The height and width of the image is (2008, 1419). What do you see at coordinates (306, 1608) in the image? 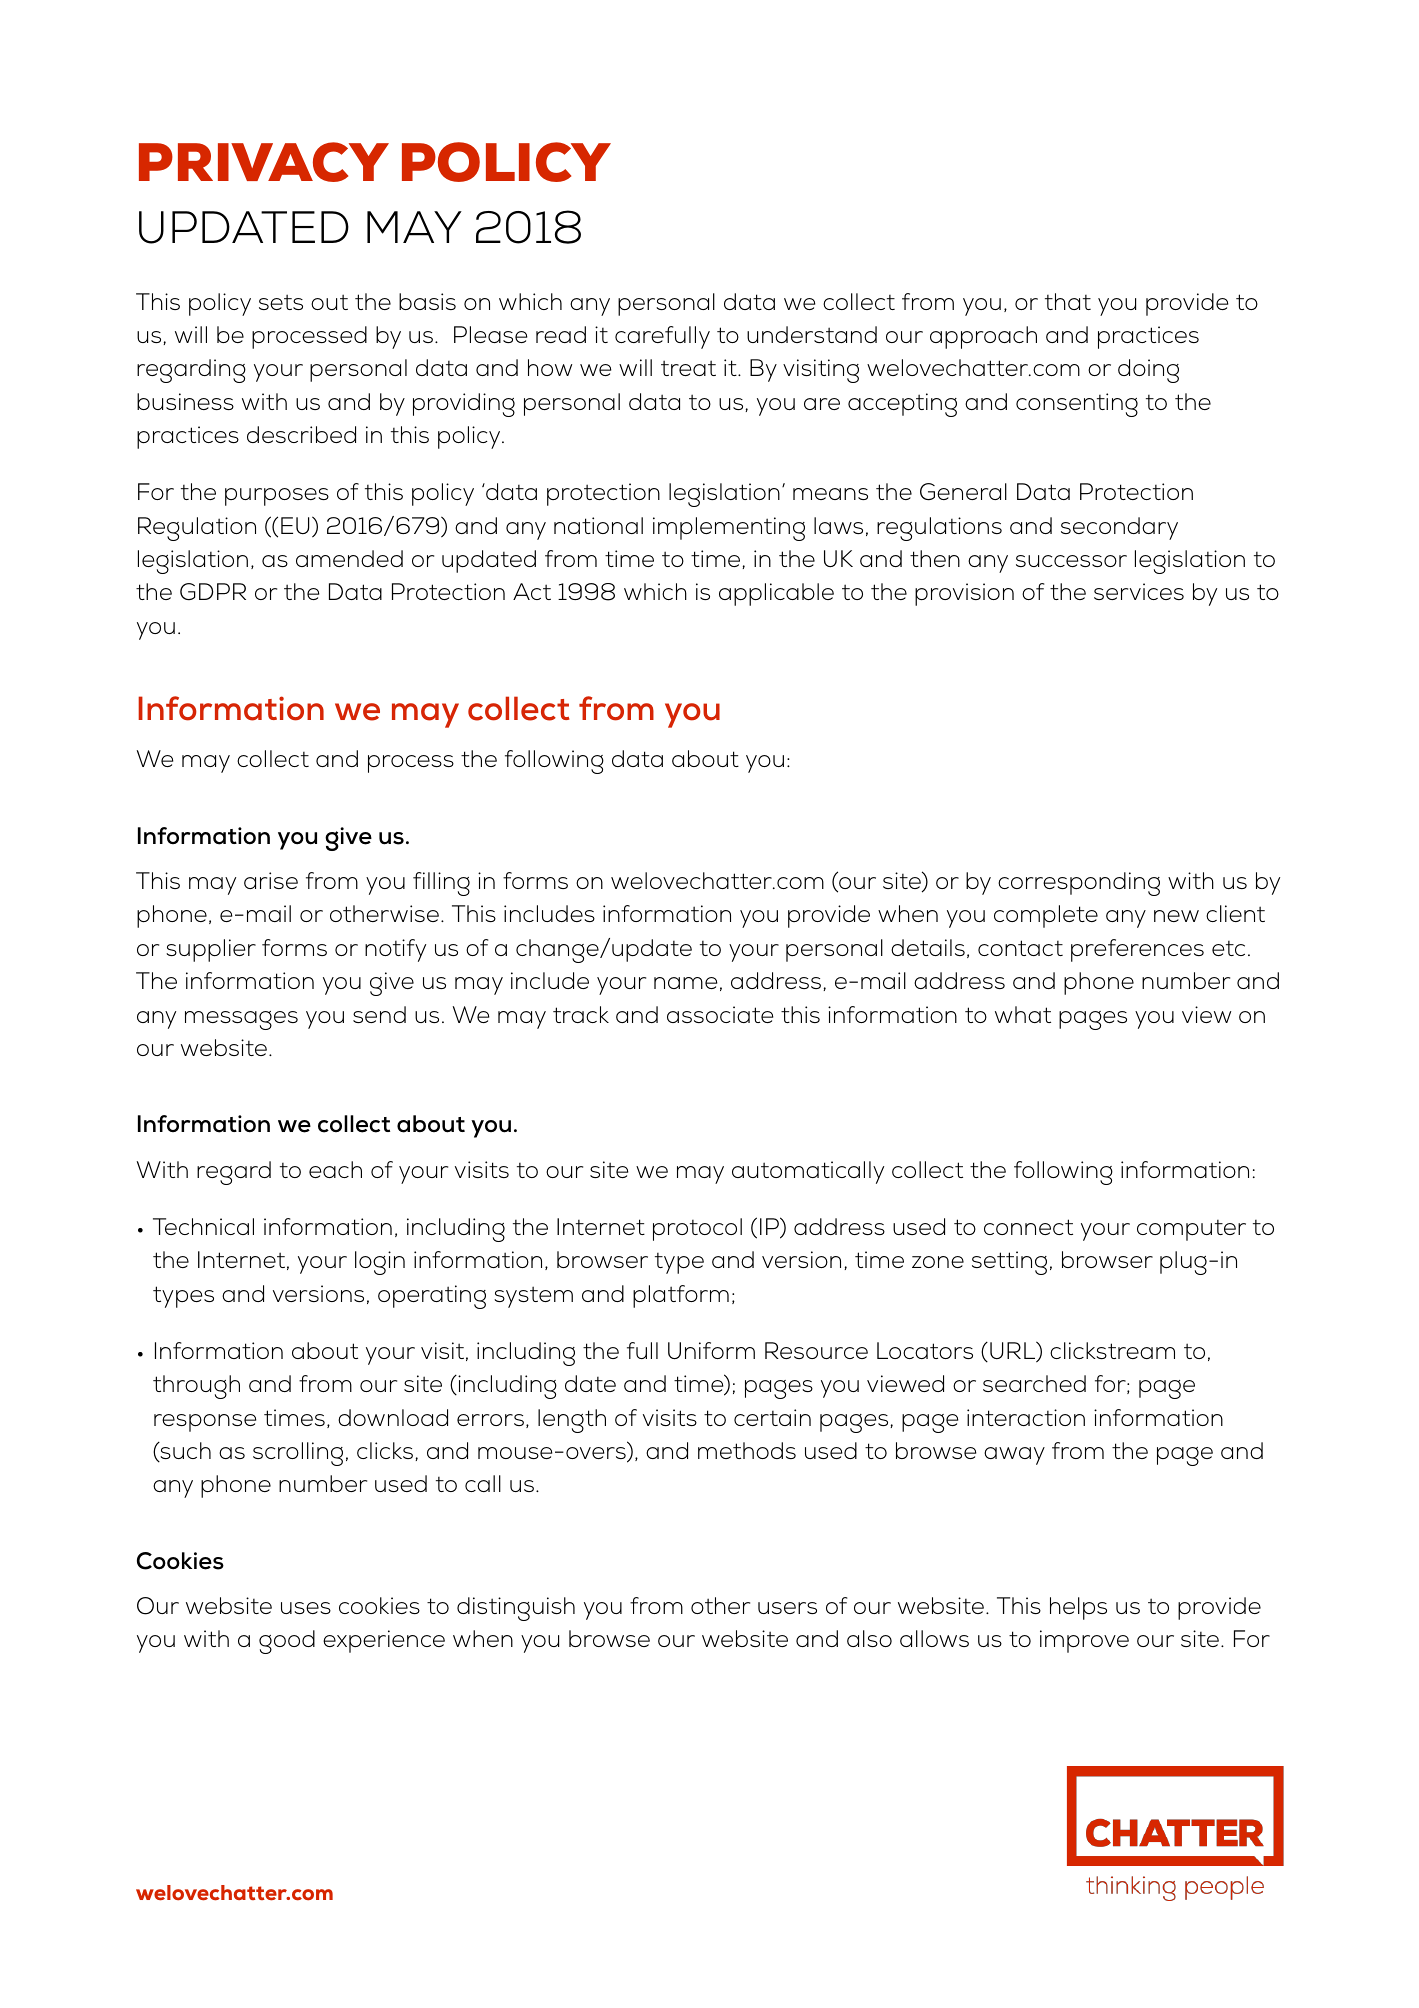
I see `uses` at bounding box center [306, 1608].
